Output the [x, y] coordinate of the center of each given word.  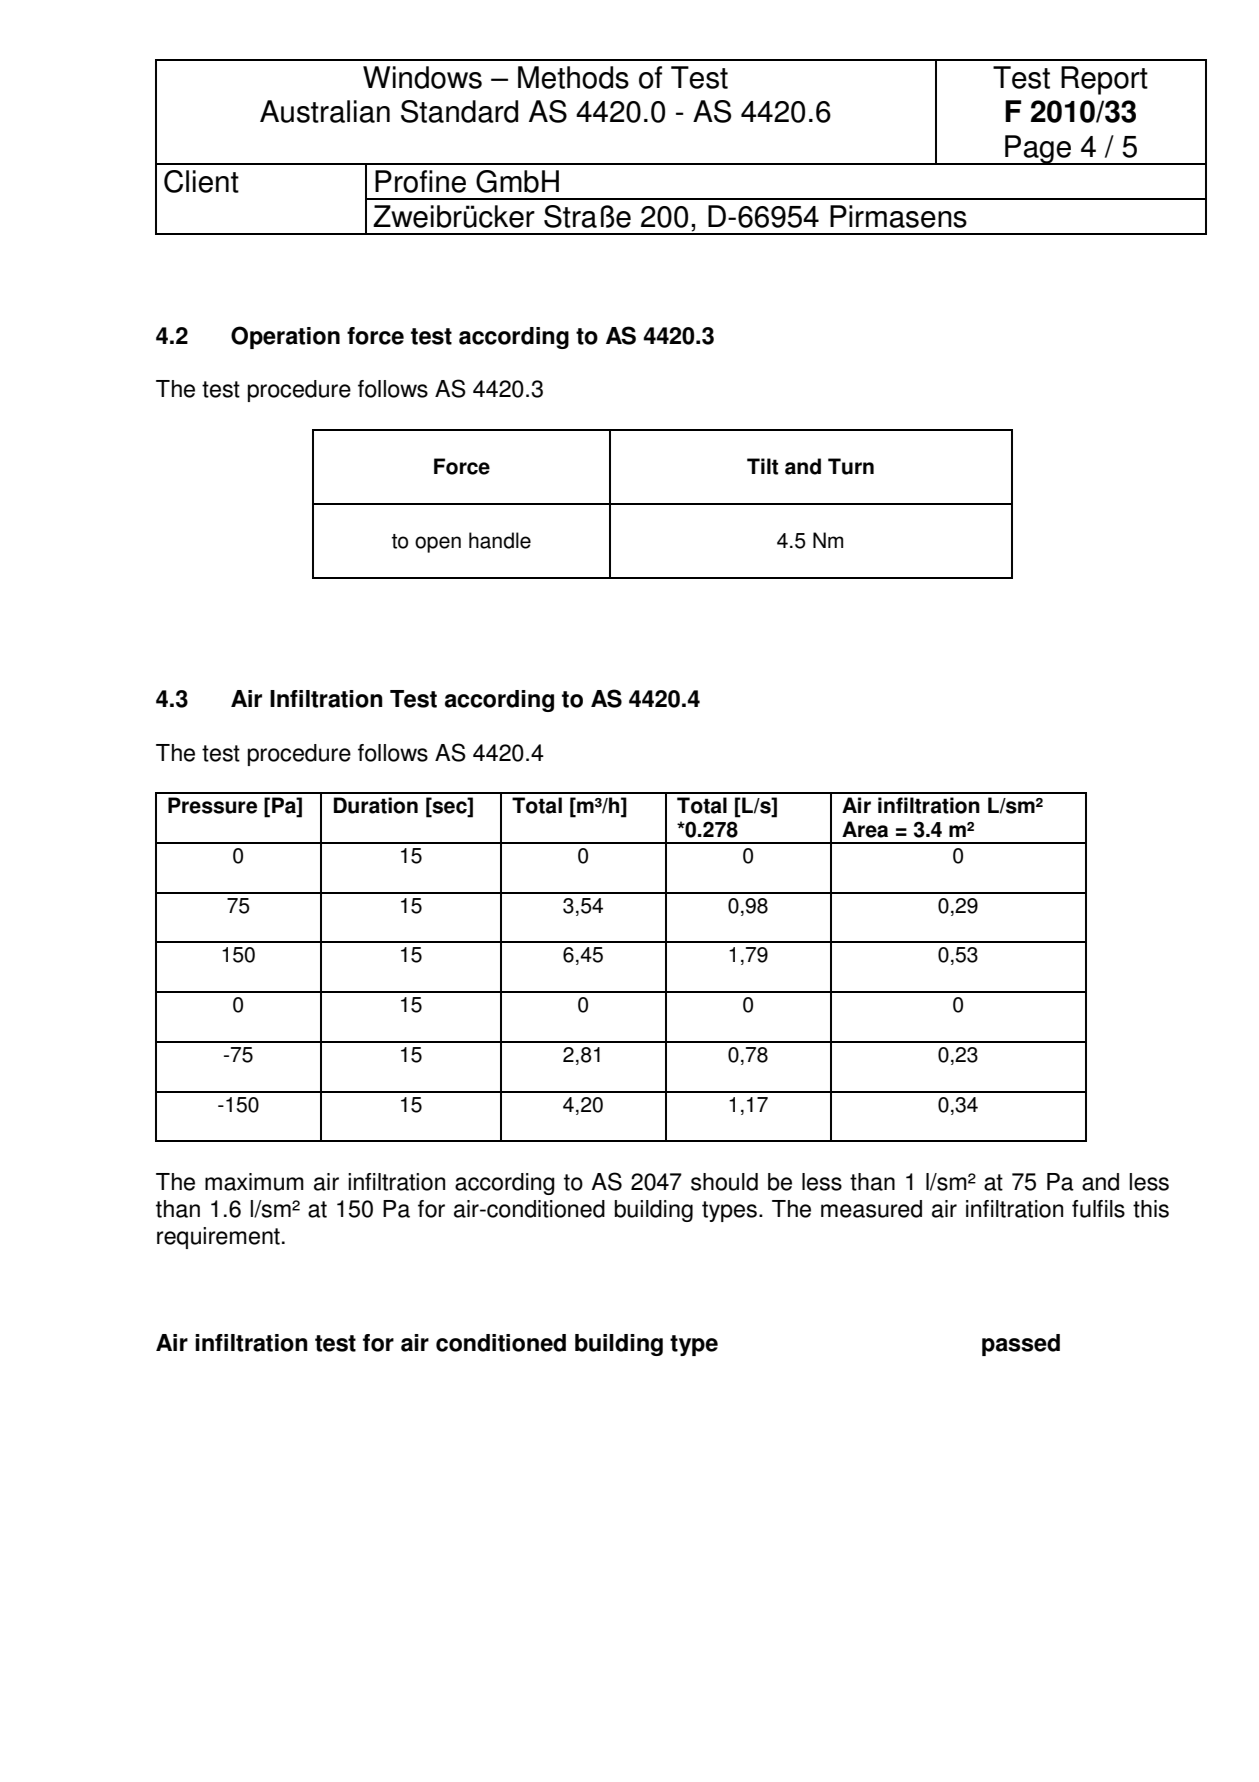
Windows [422, 77]
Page [1038, 150]
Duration [376, 805]
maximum [254, 1182]
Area [865, 829]
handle [500, 540]
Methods [573, 77]
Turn [851, 466]
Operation [285, 337]
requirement [218, 1238]
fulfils [1098, 1209]
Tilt [762, 466]
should [724, 1182]
